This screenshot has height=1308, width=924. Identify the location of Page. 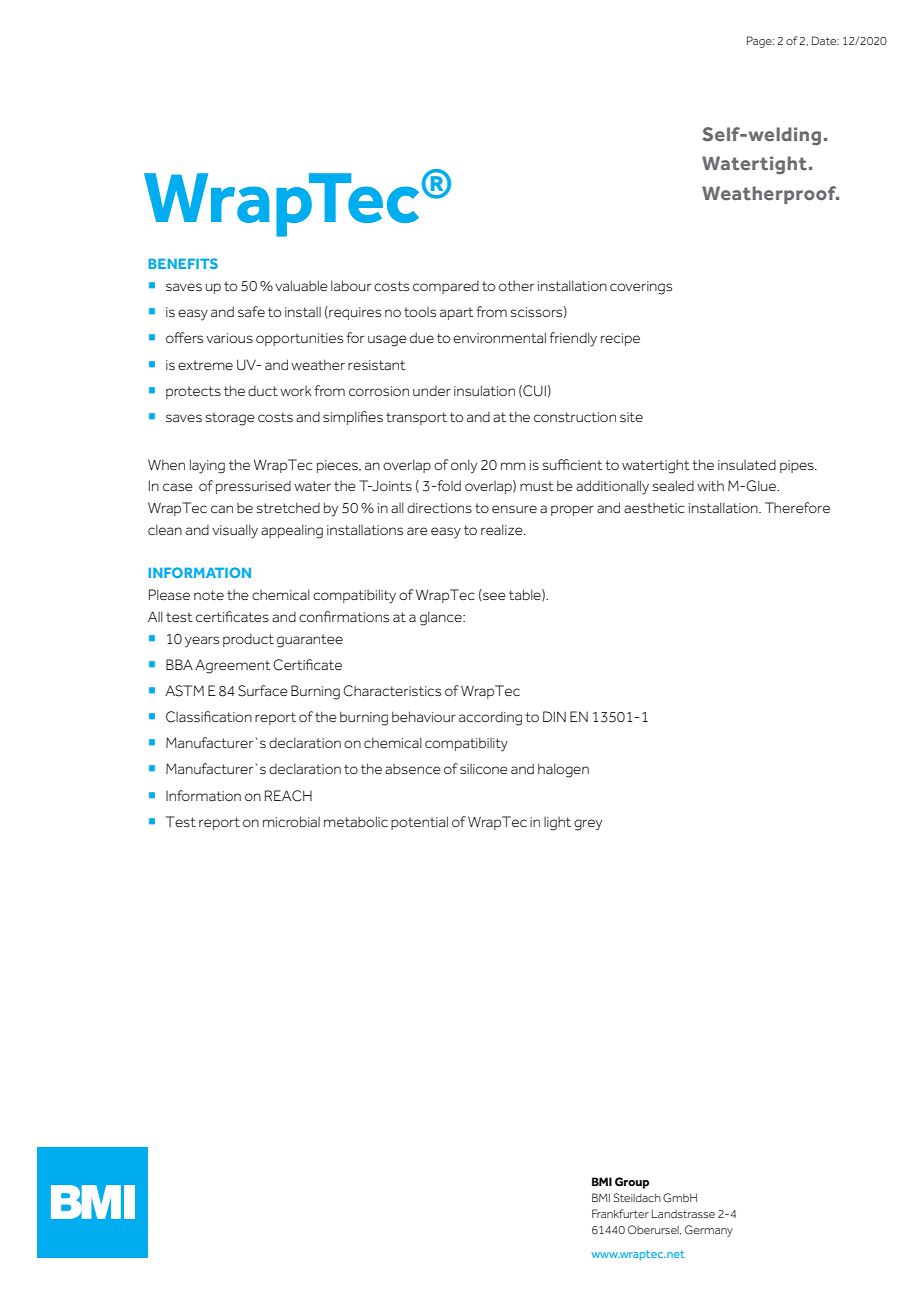
(760, 42).
